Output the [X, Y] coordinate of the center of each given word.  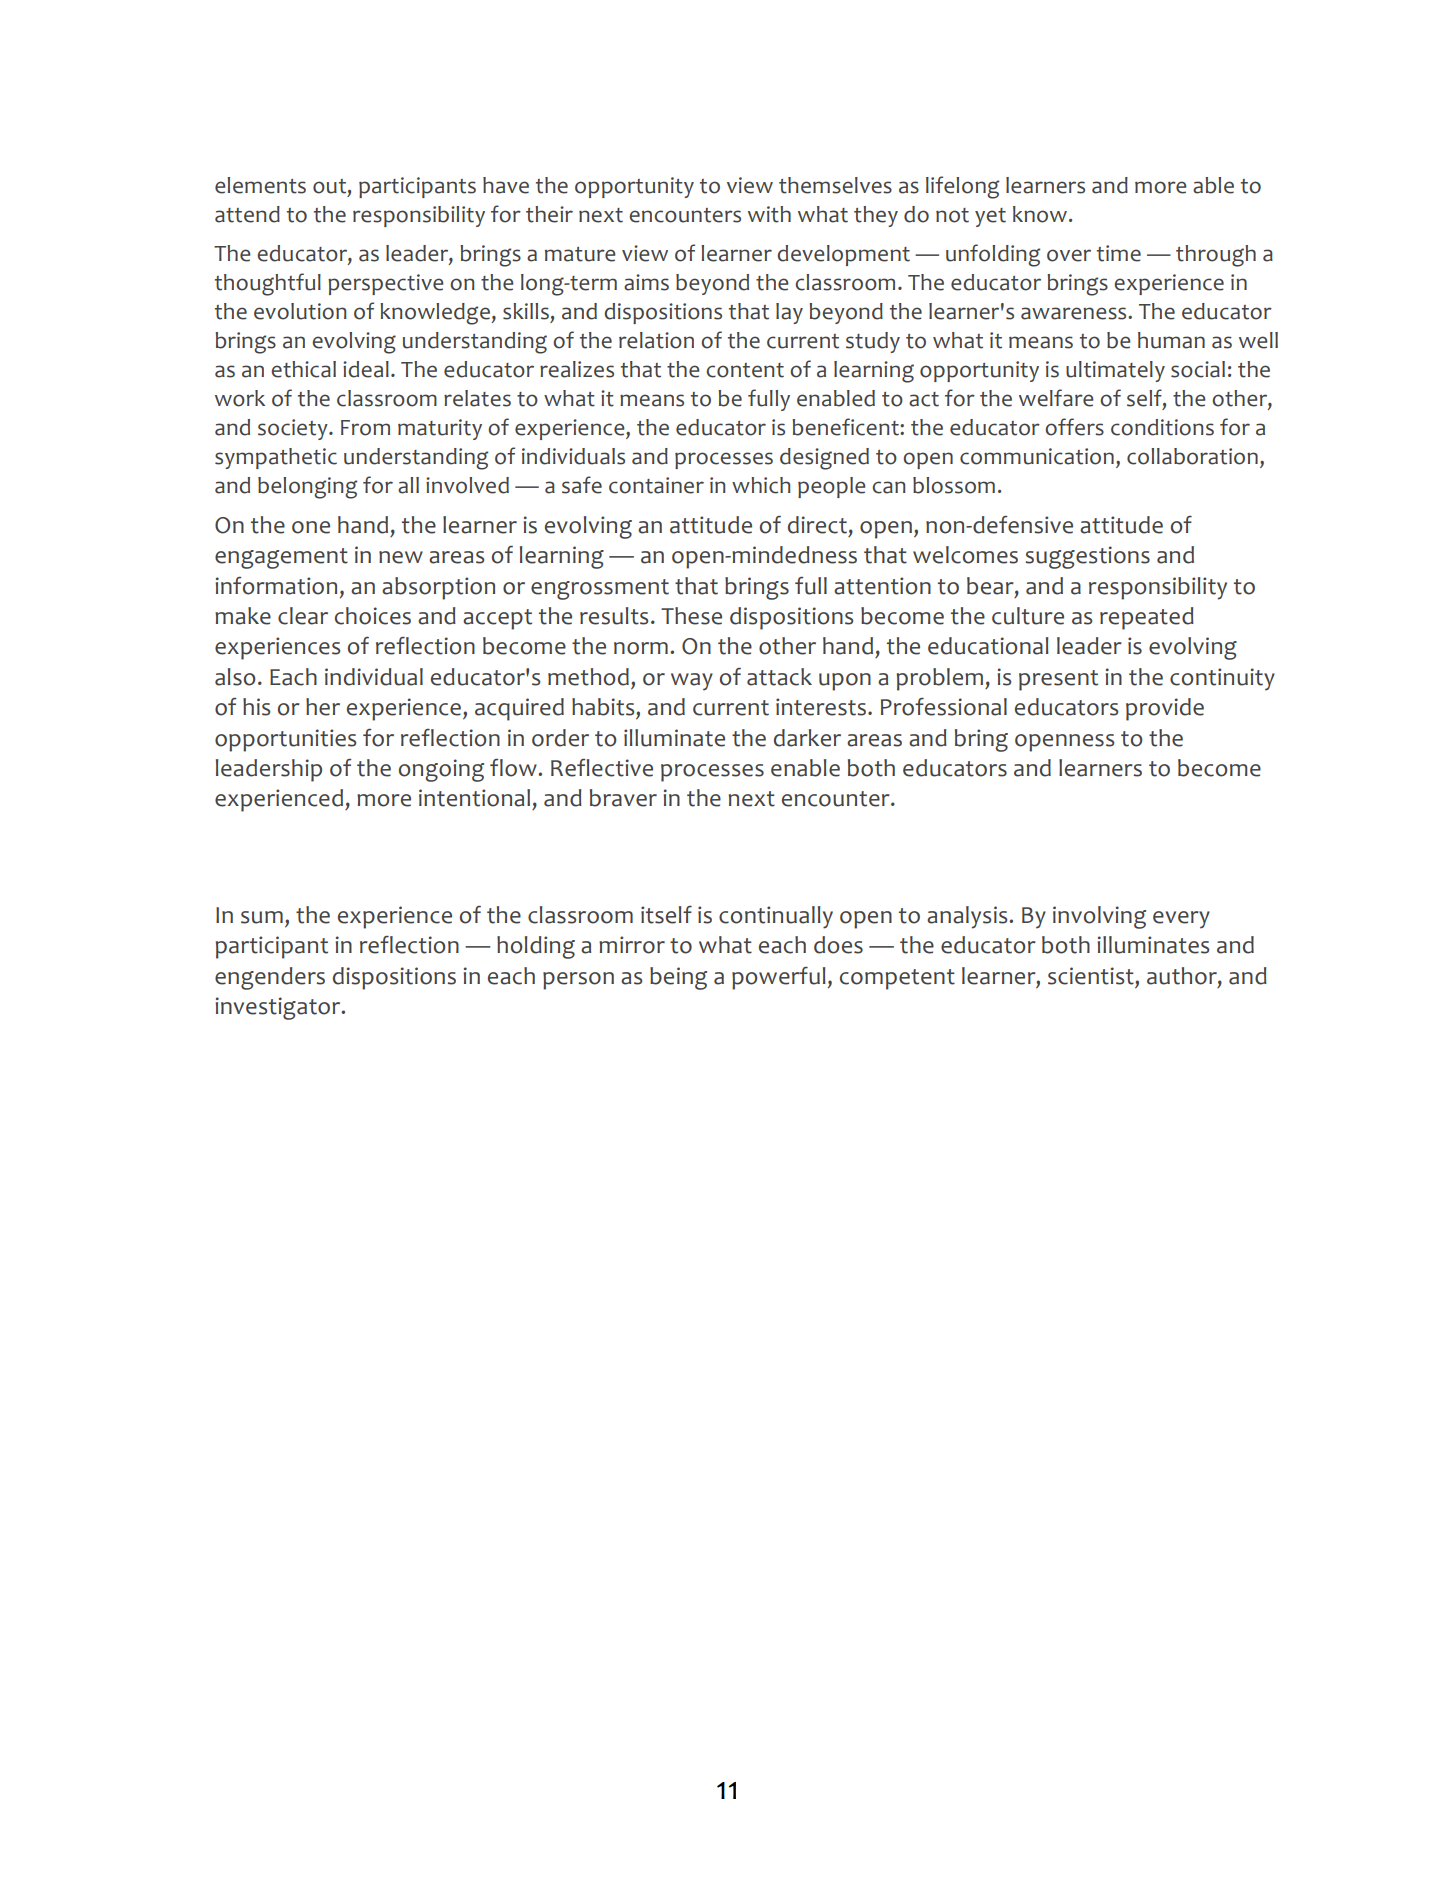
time [1119, 253]
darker [807, 738]
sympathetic [276, 458]
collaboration [1192, 456]
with [769, 214]
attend [247, 214]
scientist [1092, 976]
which [761, 485]
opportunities [285, 740]
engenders [270, 978]
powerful [779, 978]
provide [1165, 709]
